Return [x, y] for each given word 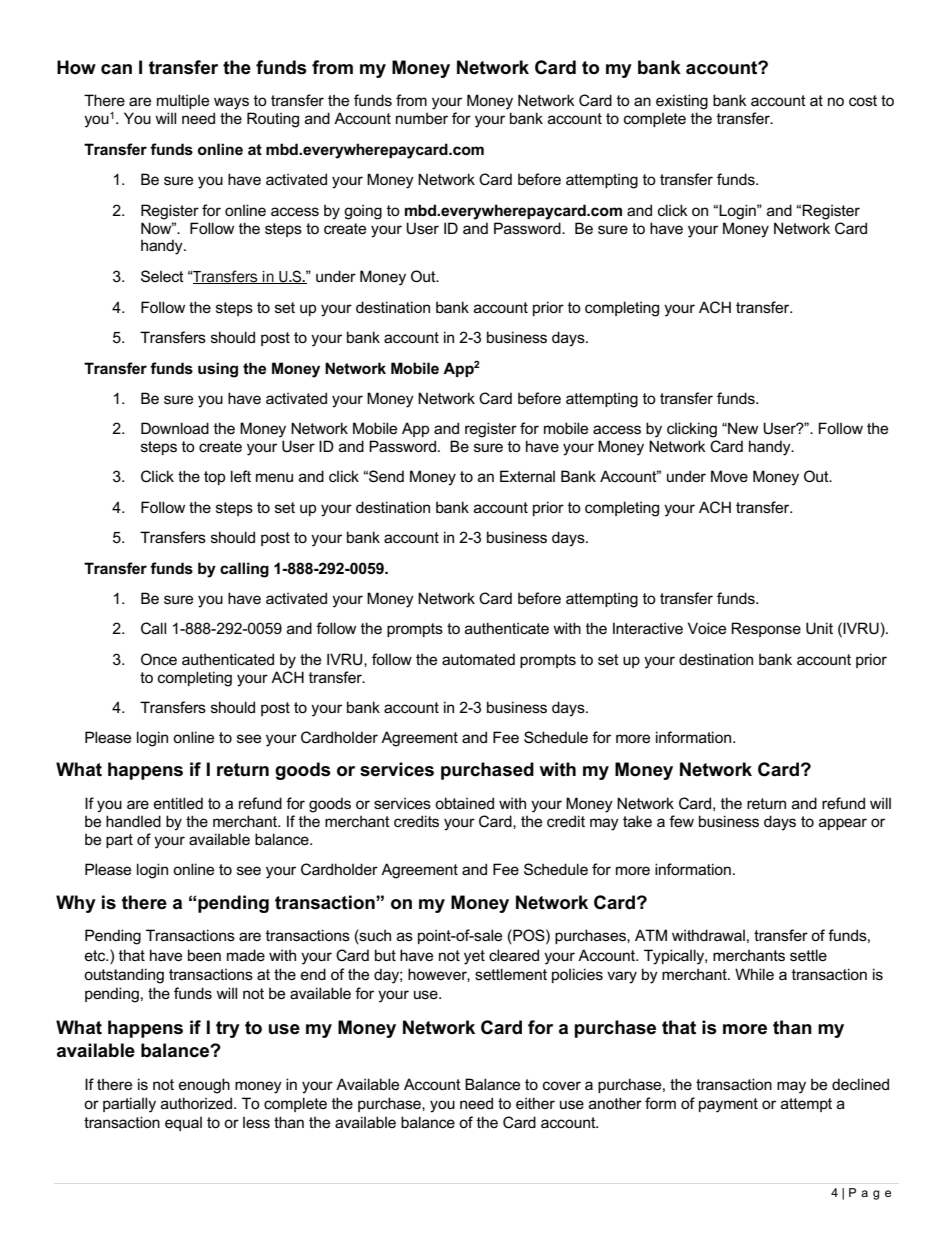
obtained [464, 803]
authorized [198, 1103]
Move [729, 476]
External [527, 476]
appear [843, 824]
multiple [183, 101]
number [422, 118]
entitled [178, 803]
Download [175, 428]
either [535, 1103]
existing [682, 102]
